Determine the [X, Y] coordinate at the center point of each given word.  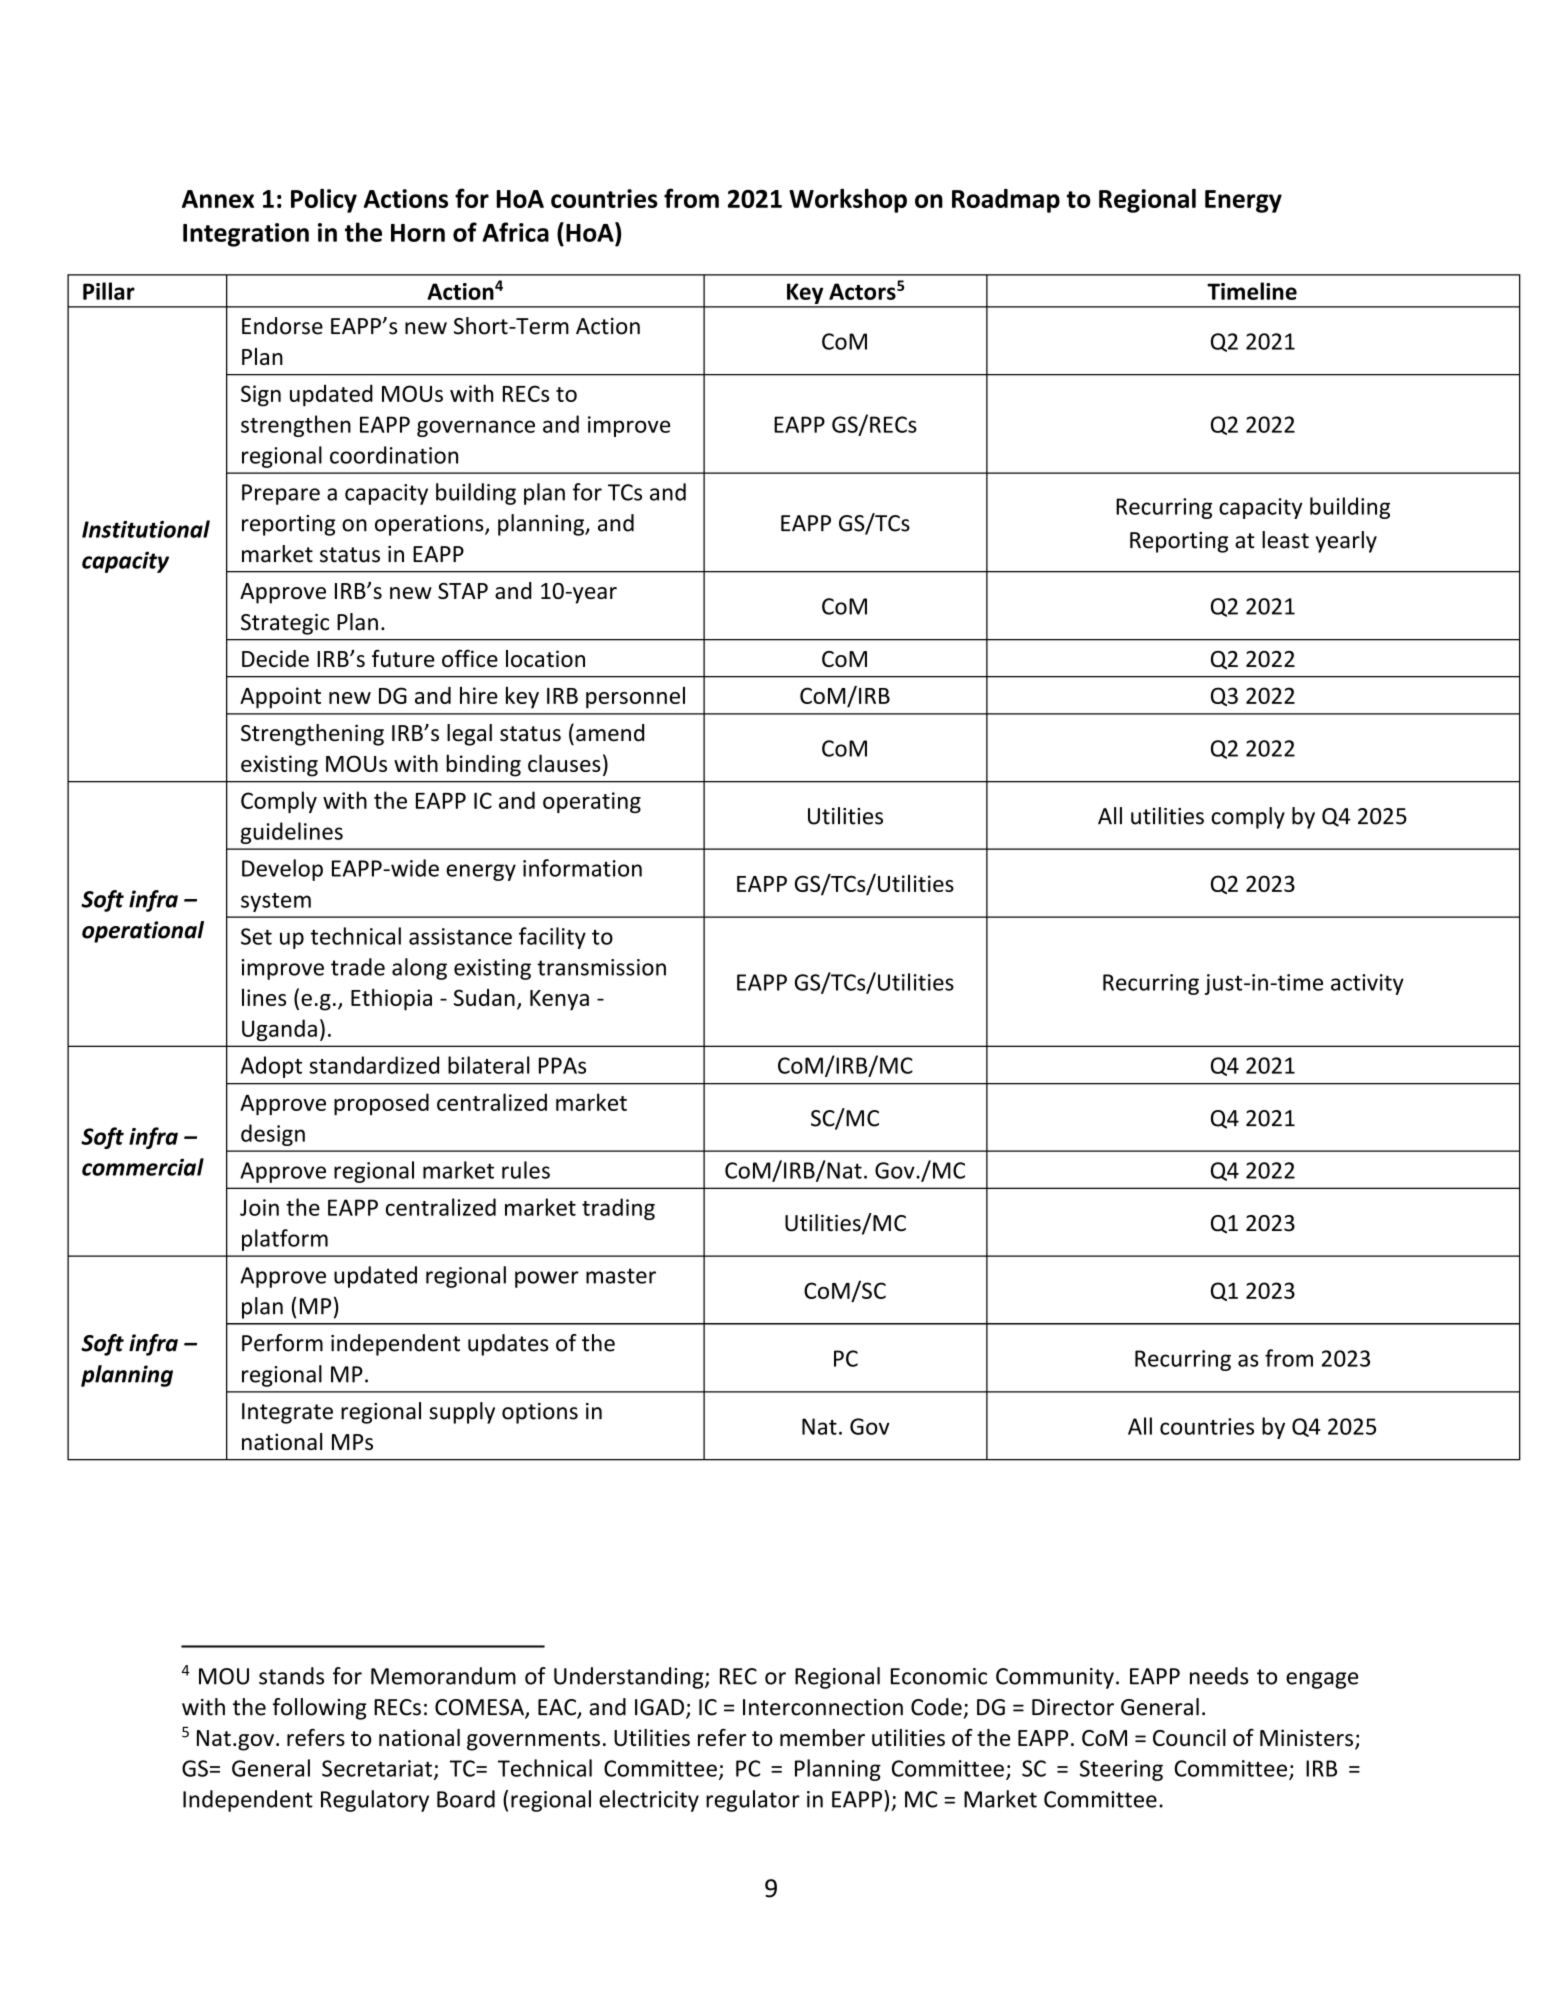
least [1285, 540]
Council [1189, 1737]
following [319, 1709]
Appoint [280, 698]
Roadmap [1006, 201]
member [822, 1737]
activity [1367, 984]
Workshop [848, 201]
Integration [246, 235]
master [621, 1276]
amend [610, 733]
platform [285, 1240]
